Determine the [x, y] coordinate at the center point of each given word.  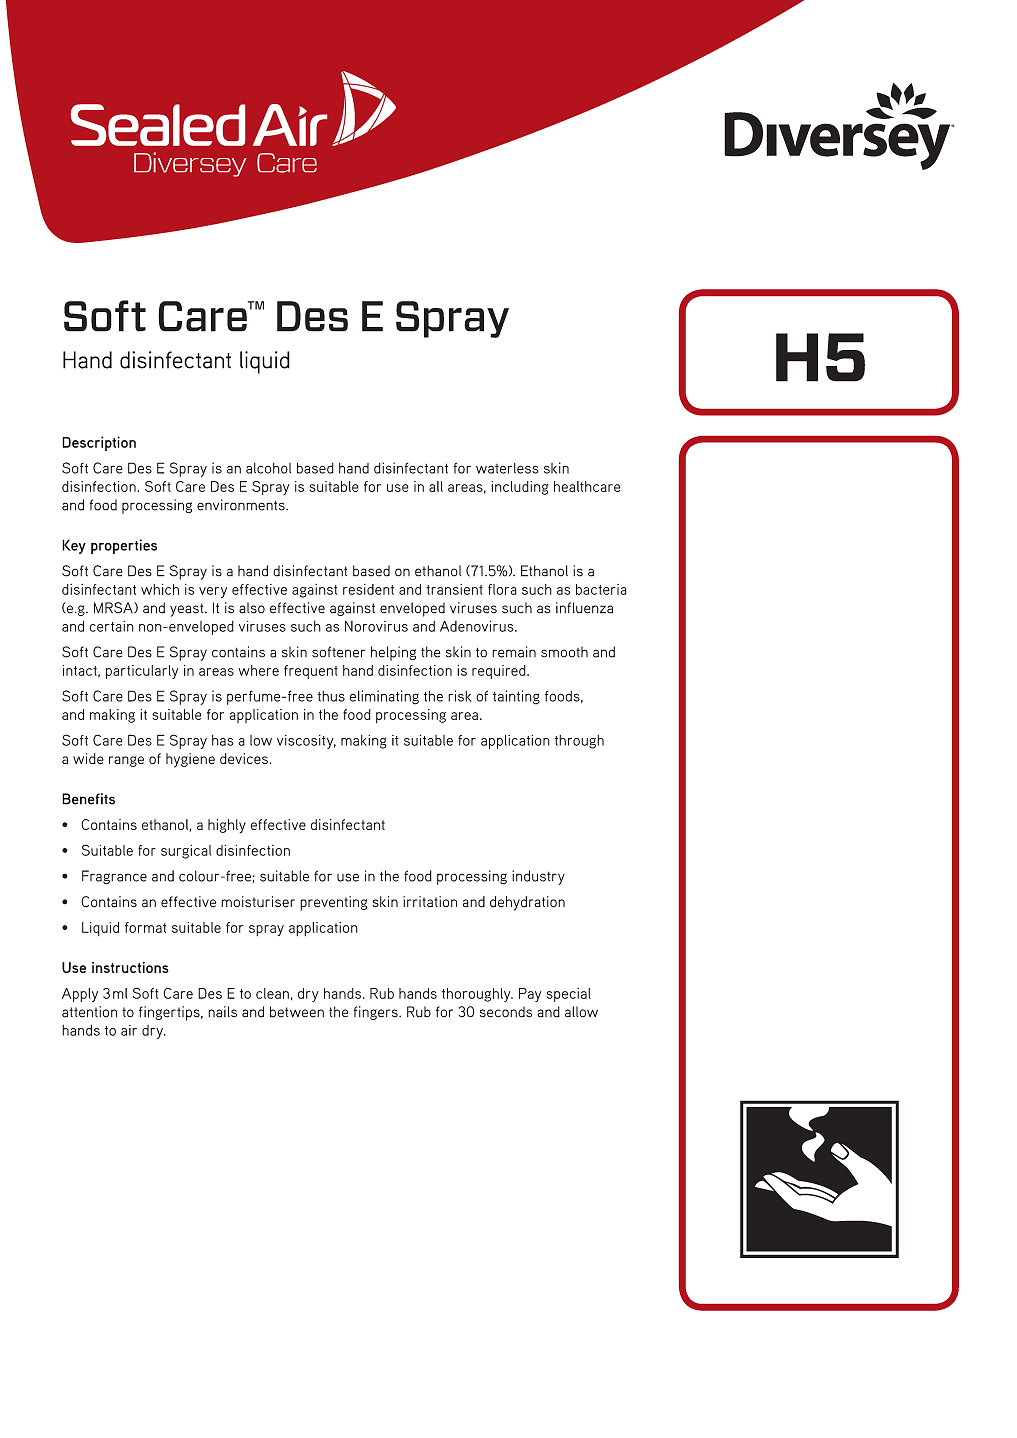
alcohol [268, 468]
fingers [377, 1013]
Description [99, 443]
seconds [506, 1012]
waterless [507, 468]
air [129, 1030]
